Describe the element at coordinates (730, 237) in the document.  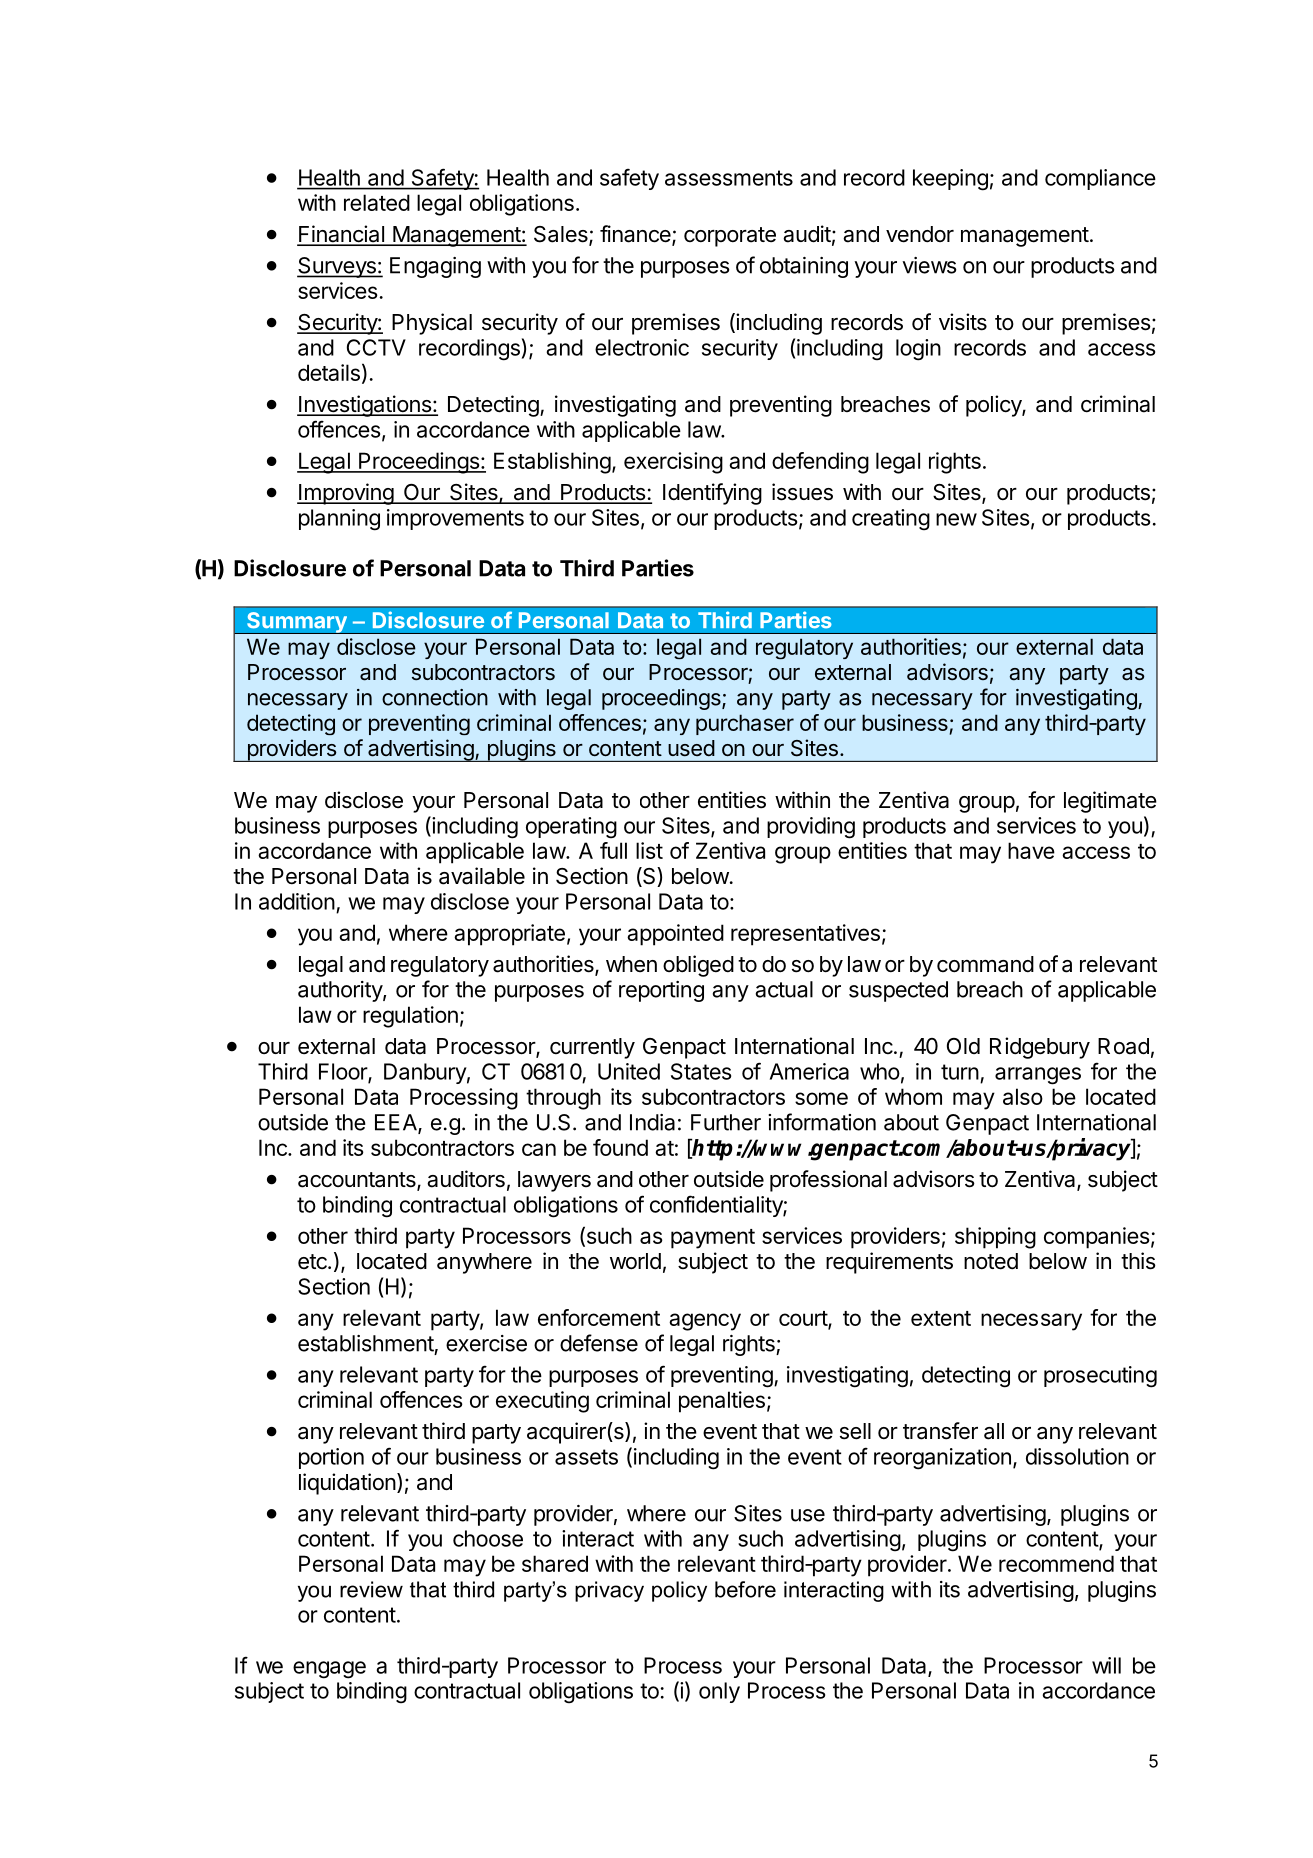
I see `corporate` at that location.
